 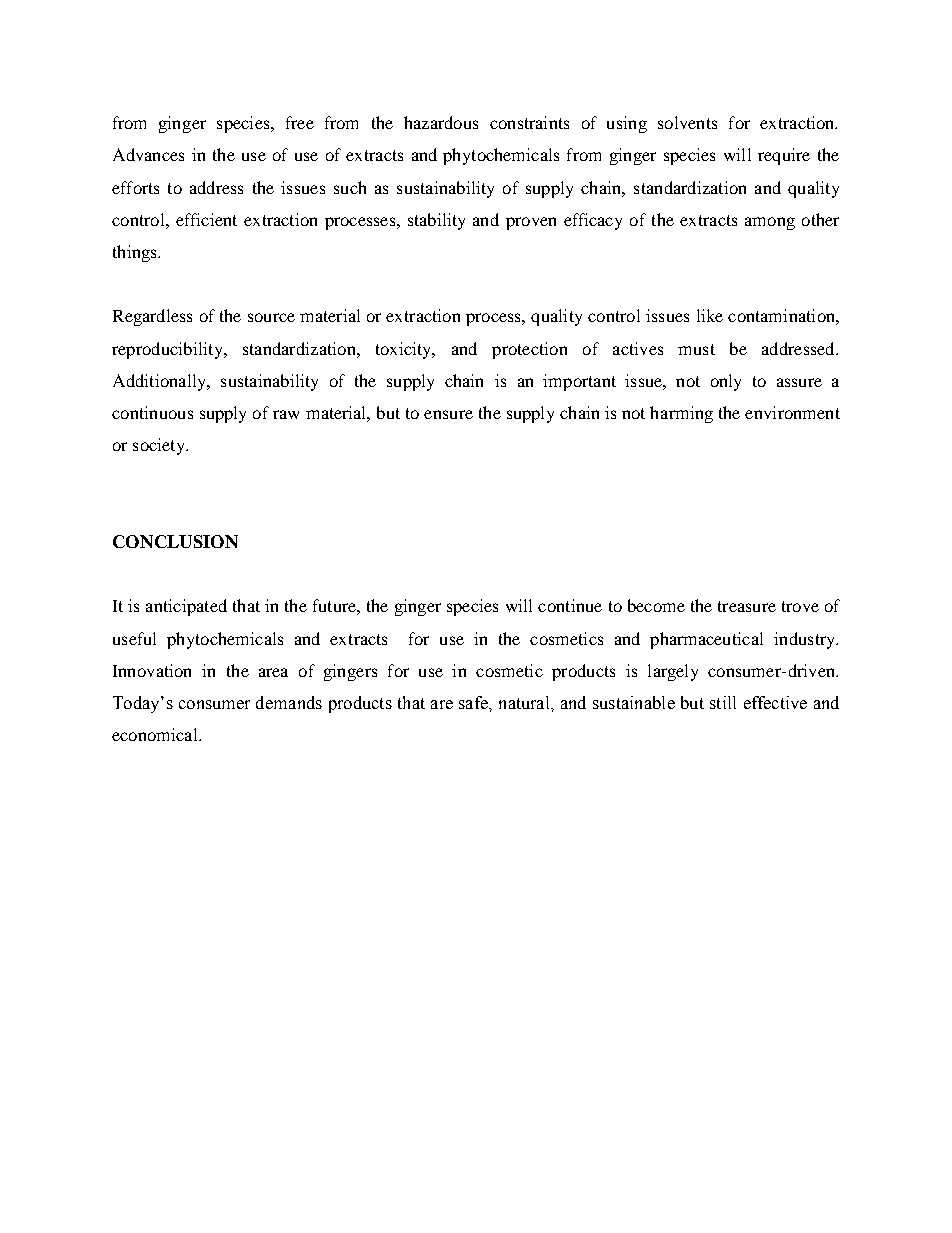 I want to click on hazardous, so click(x=441, y=122).
